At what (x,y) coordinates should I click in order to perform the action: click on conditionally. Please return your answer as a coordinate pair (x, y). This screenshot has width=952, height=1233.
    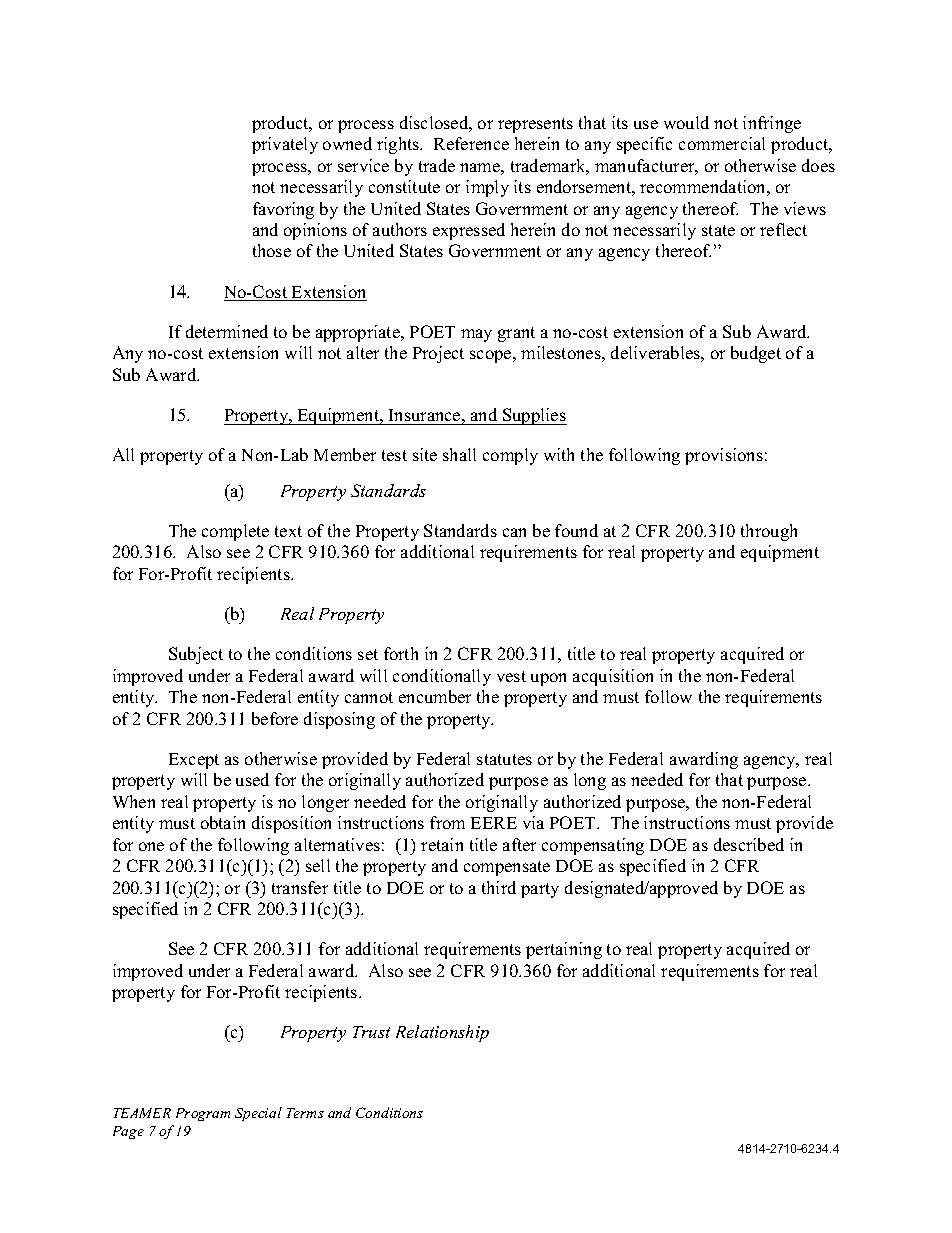
    Looking at the image, I should click on (442, 677).
